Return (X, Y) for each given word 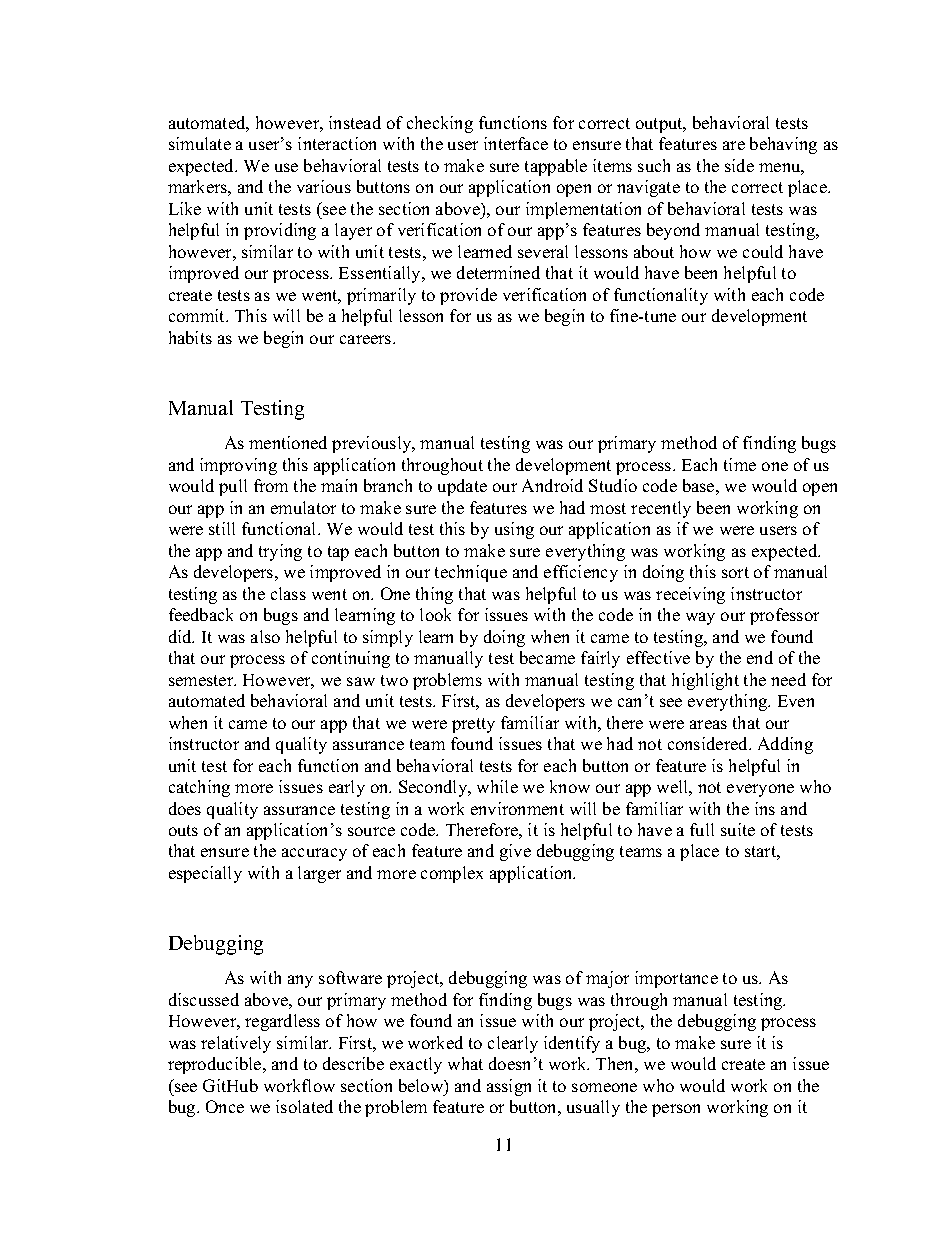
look (435, 614)
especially (205, 874)
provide (468, 296)
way (700, 618)
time (740, 464)
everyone (760, 790)
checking (440, 124)
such (654, 165)
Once (225, 1106)
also (265, 636)
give (515, 852)
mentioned (288, 442)
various (324, 186)
